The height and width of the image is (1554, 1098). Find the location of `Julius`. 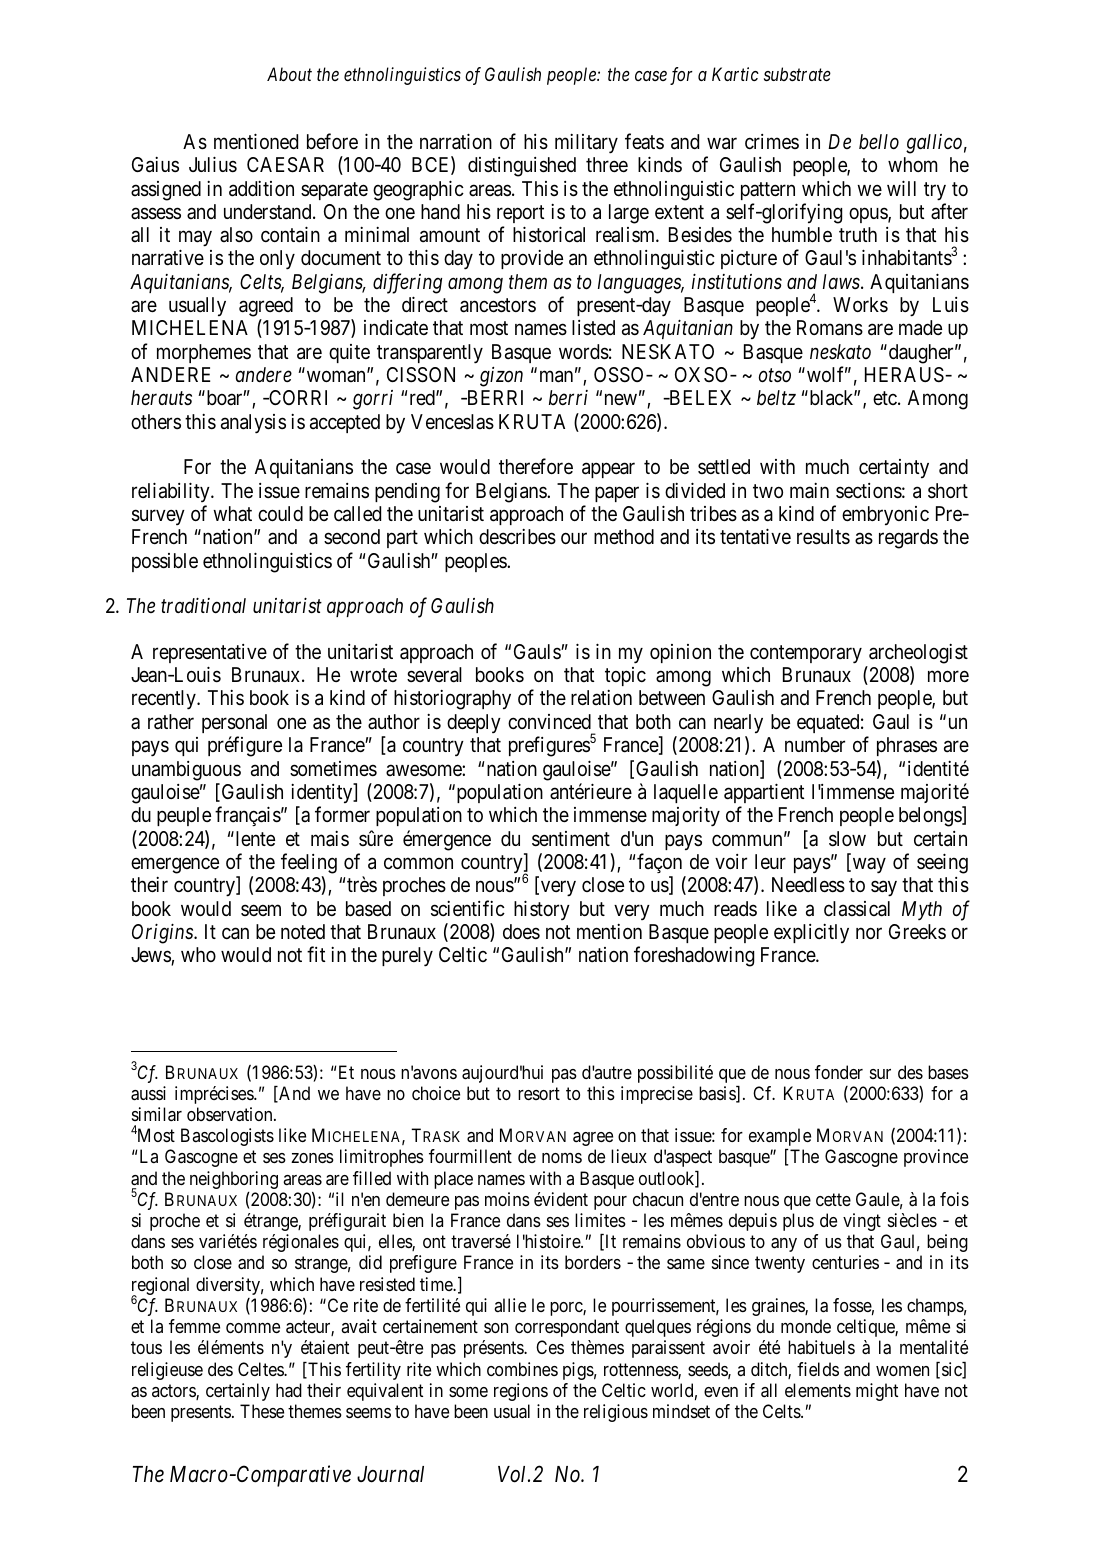

Julius is located at coordinates (213, 164).
